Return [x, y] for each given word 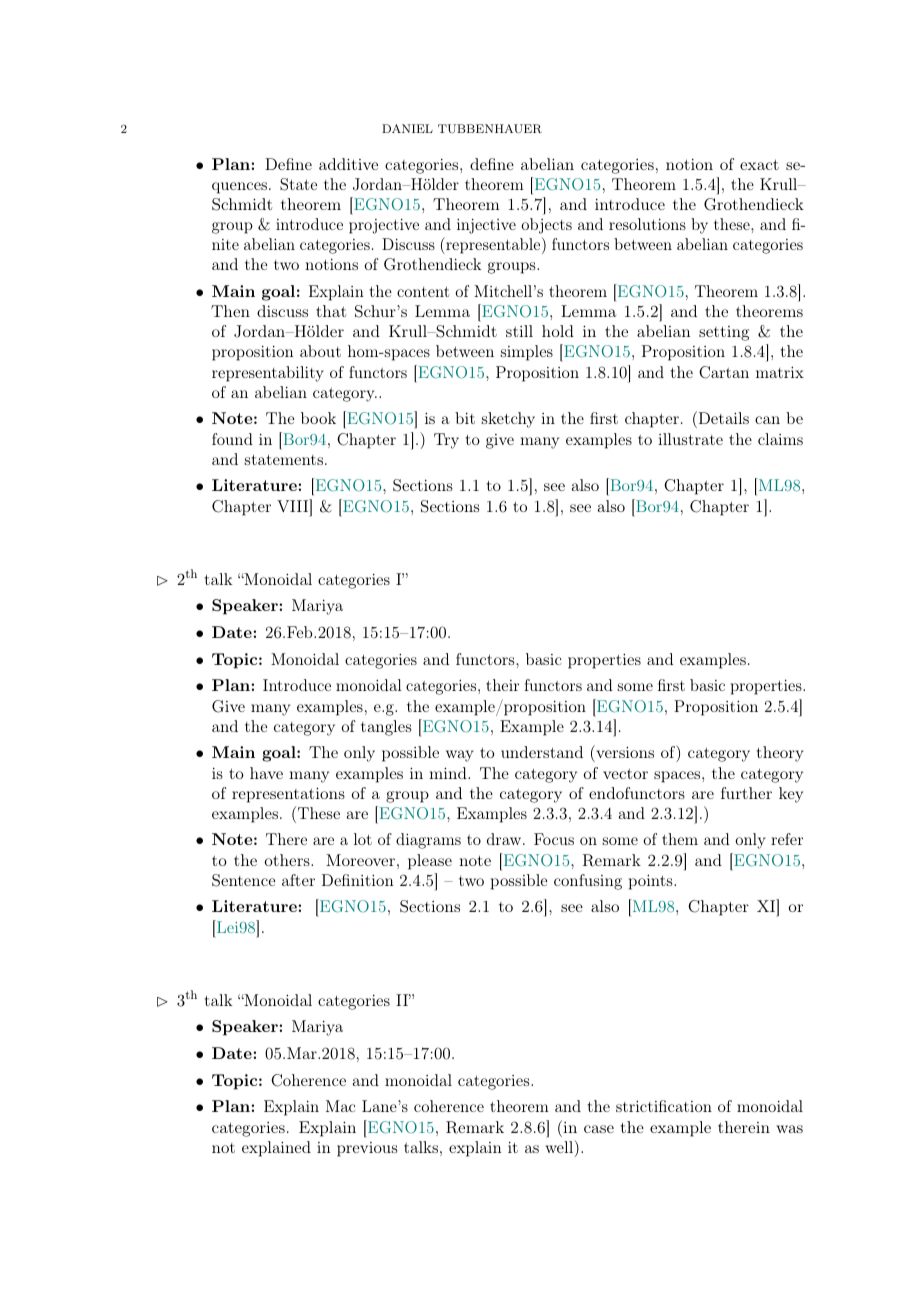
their [502, 685]
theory [780, 754]
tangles [386, 728]
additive [348, 164]
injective [486, 226]
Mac [340, 1106]
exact [759, 165]
